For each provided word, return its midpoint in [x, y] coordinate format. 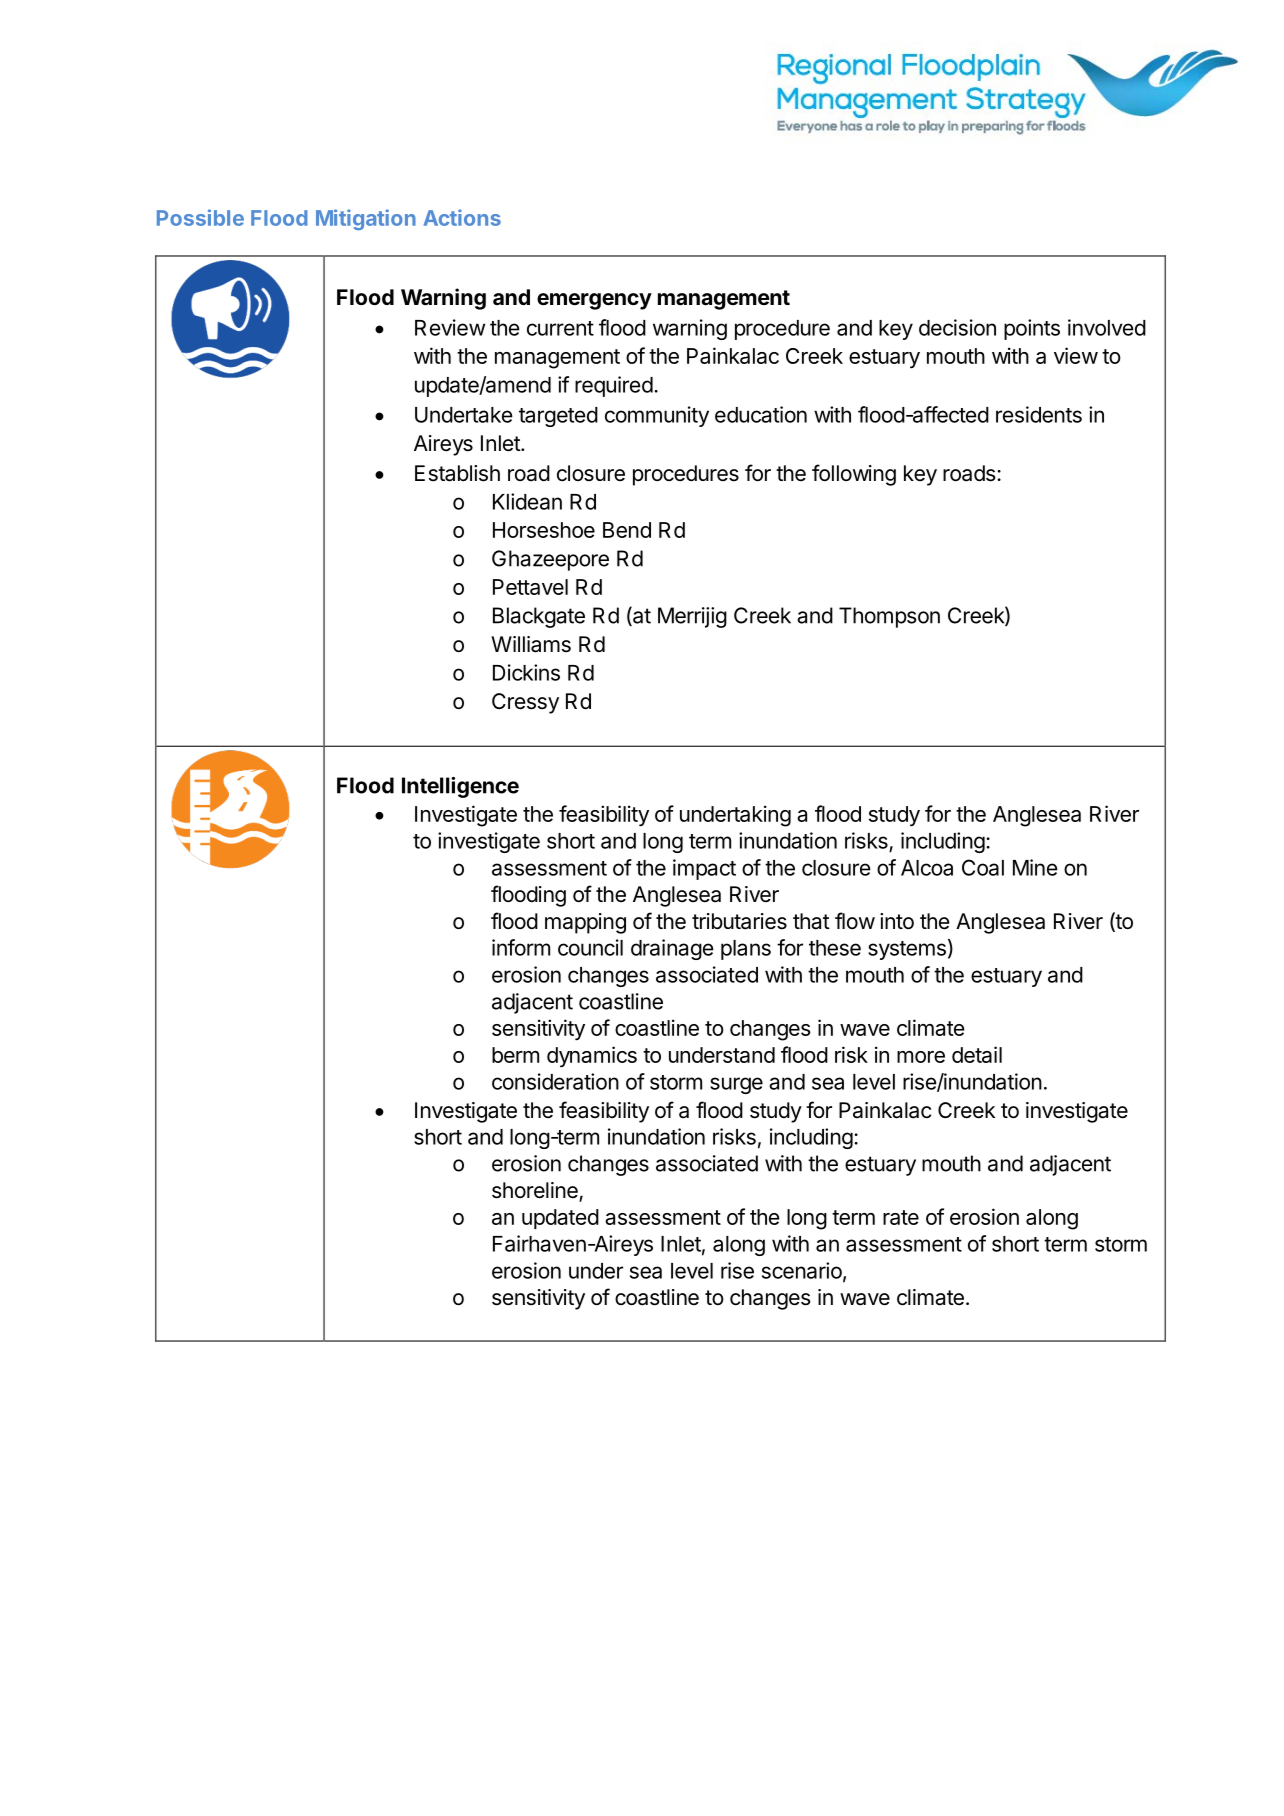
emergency [594, 301]
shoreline [536, 1191]
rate [901, 1217]
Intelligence [460, 787]
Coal [983, 867]
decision [957, 327]
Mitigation [366, 219]
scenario [803, 1271]
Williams [531, 644]
